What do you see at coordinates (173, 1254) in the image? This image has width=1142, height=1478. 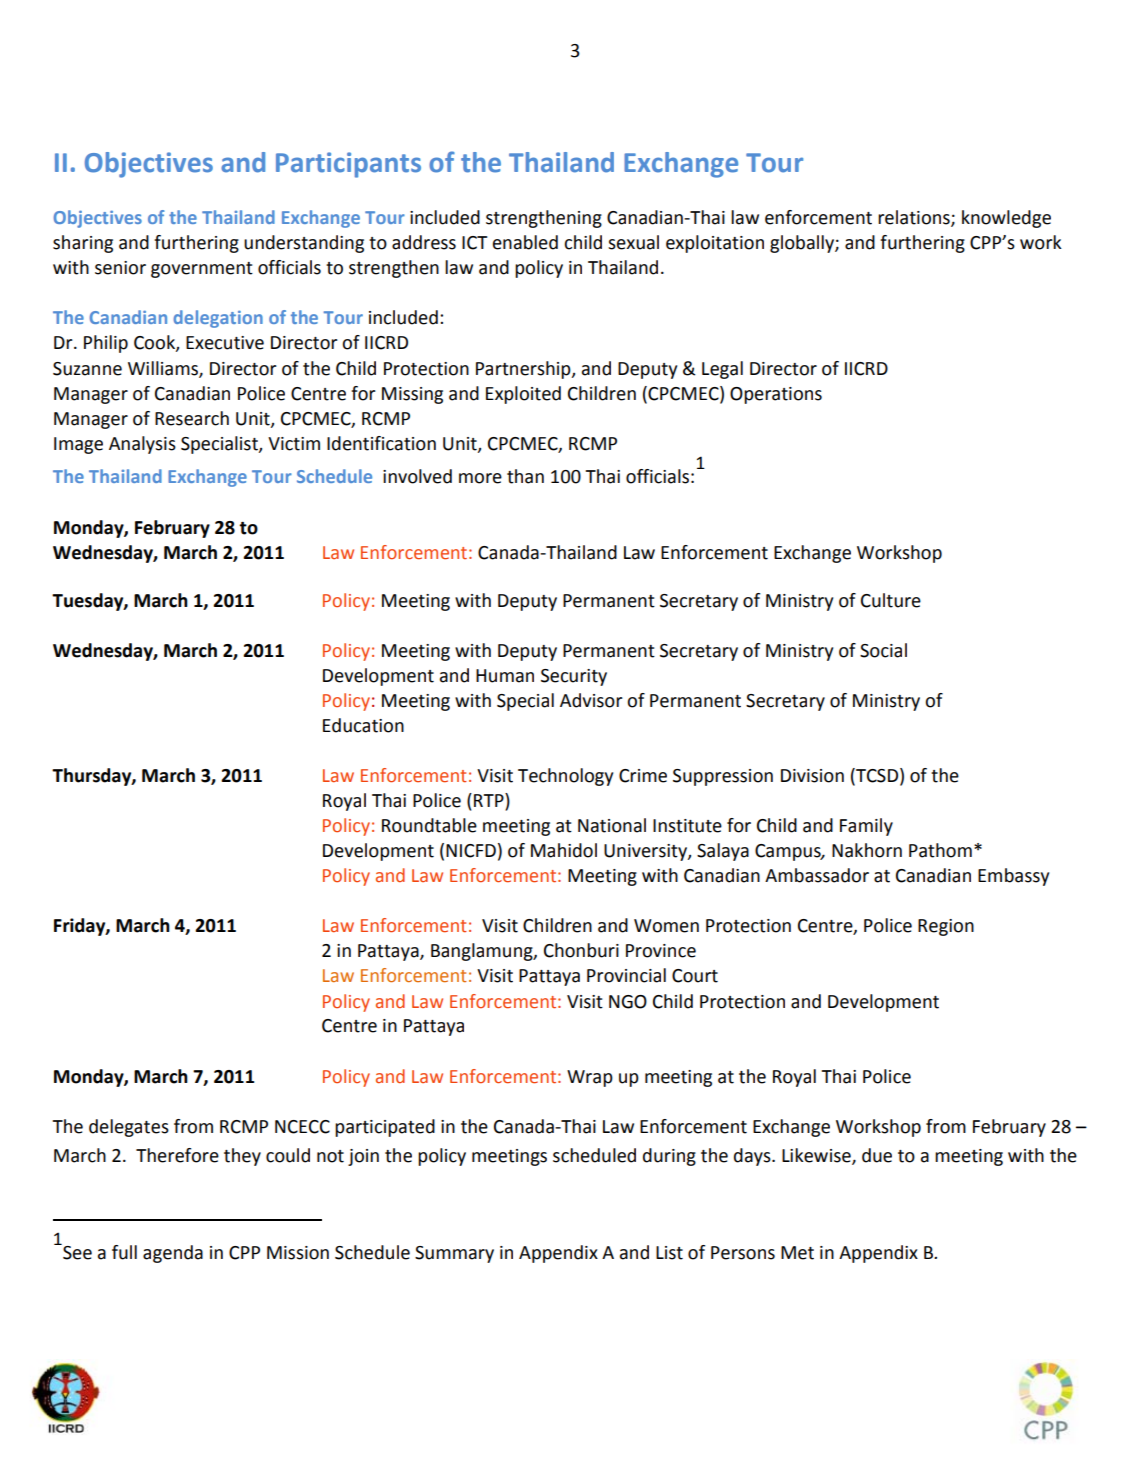 I see `agenda` at bounding box center [173, 1254].
